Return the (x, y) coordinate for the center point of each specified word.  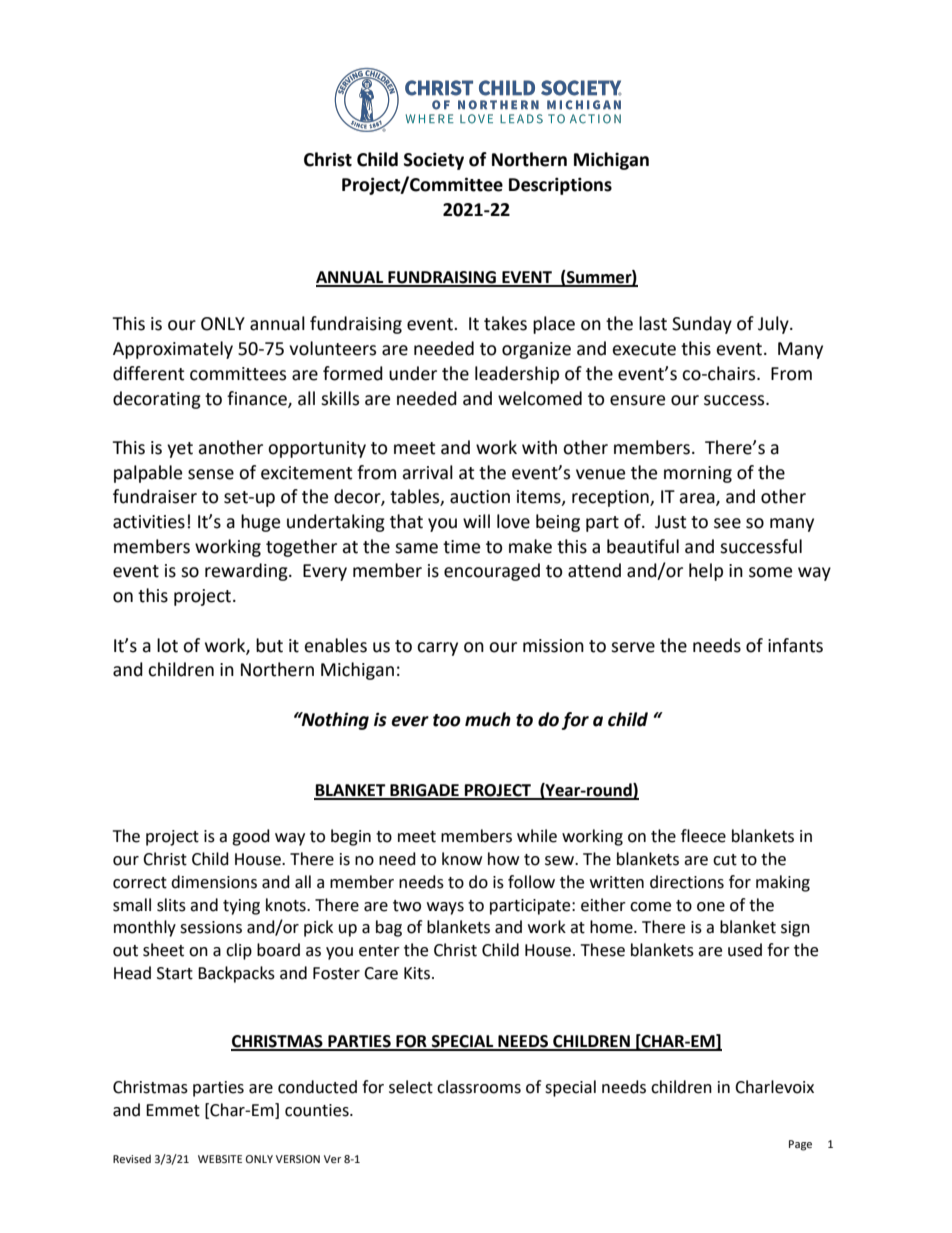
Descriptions (560, 186)
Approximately (173, 350)
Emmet (173, 1110)
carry (437, 649)
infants (795, 645)
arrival (427, 472)
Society (434, 161)
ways (445, 908)
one (711, 907)
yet (180, 450)
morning (698, 474)
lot (167, 645)
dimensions (214, 882)
